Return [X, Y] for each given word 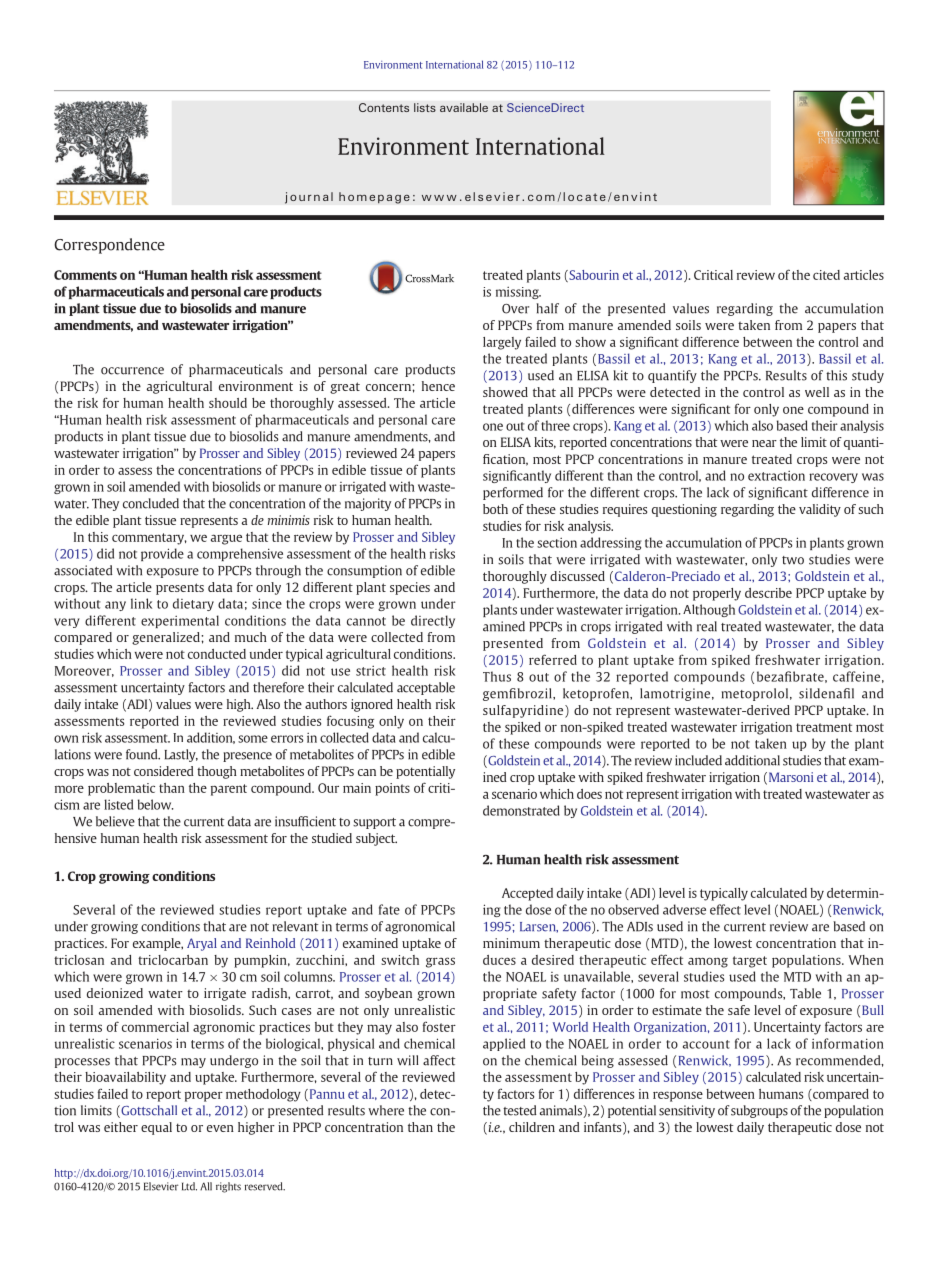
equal [156, 1128]
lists [425, 107]
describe [768, 593]
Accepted [527, 894]
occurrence [132, 371]
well [817, 392]
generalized [167, 638]
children [532, 1127]
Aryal [202, 944]
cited [826, 275]
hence [438, 386]
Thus [497, 676]
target [750, 962]
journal [309, 198]
